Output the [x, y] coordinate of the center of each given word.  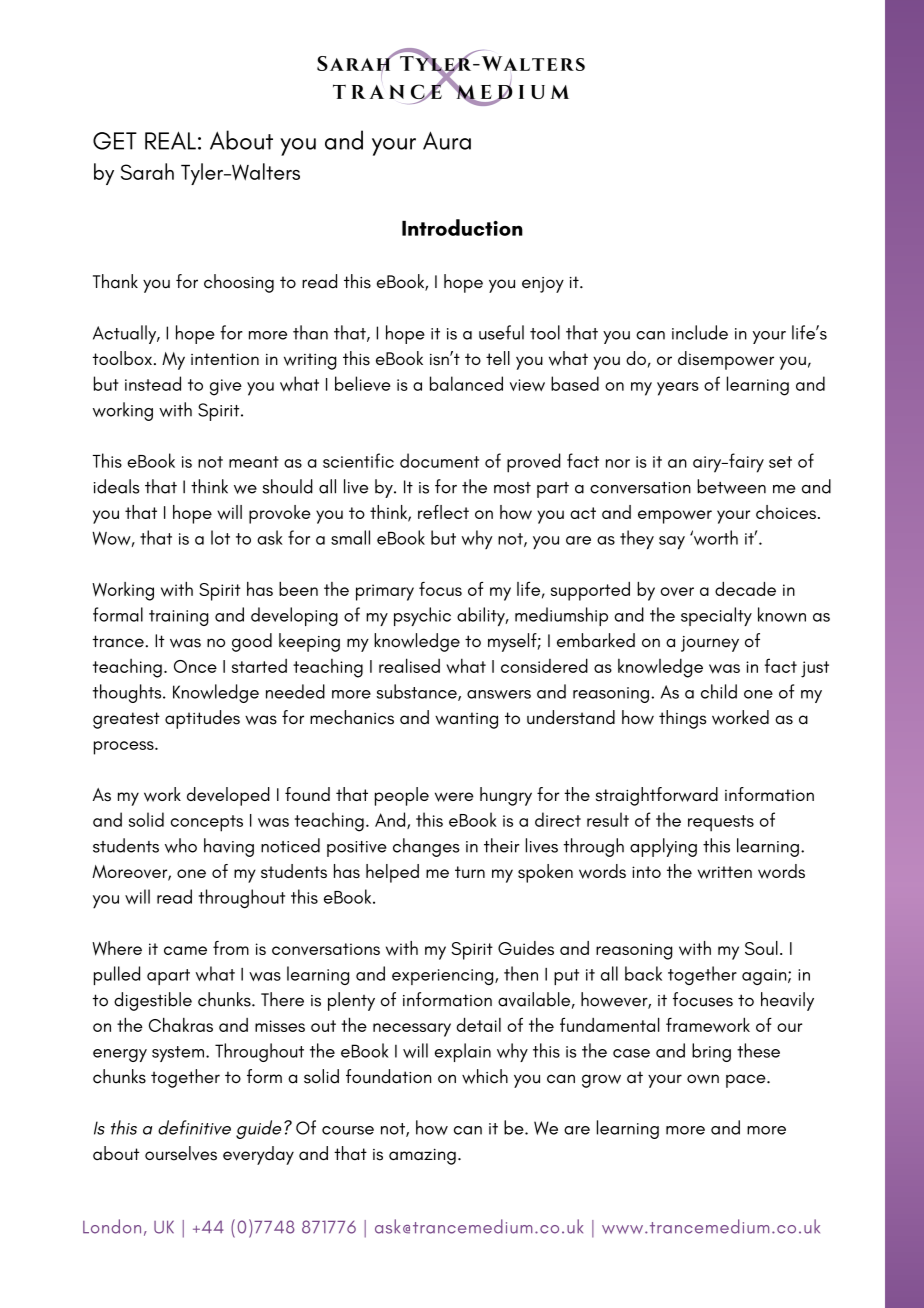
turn [470, 872]
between [731, 486]
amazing [422, 1156]
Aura [447, 140]
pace [747, 1081]
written [725, 872]
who [181, 845]
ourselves [181, 1153]
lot [220, 537]
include [700, 332]
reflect [443, 512]
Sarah [147, 171]
